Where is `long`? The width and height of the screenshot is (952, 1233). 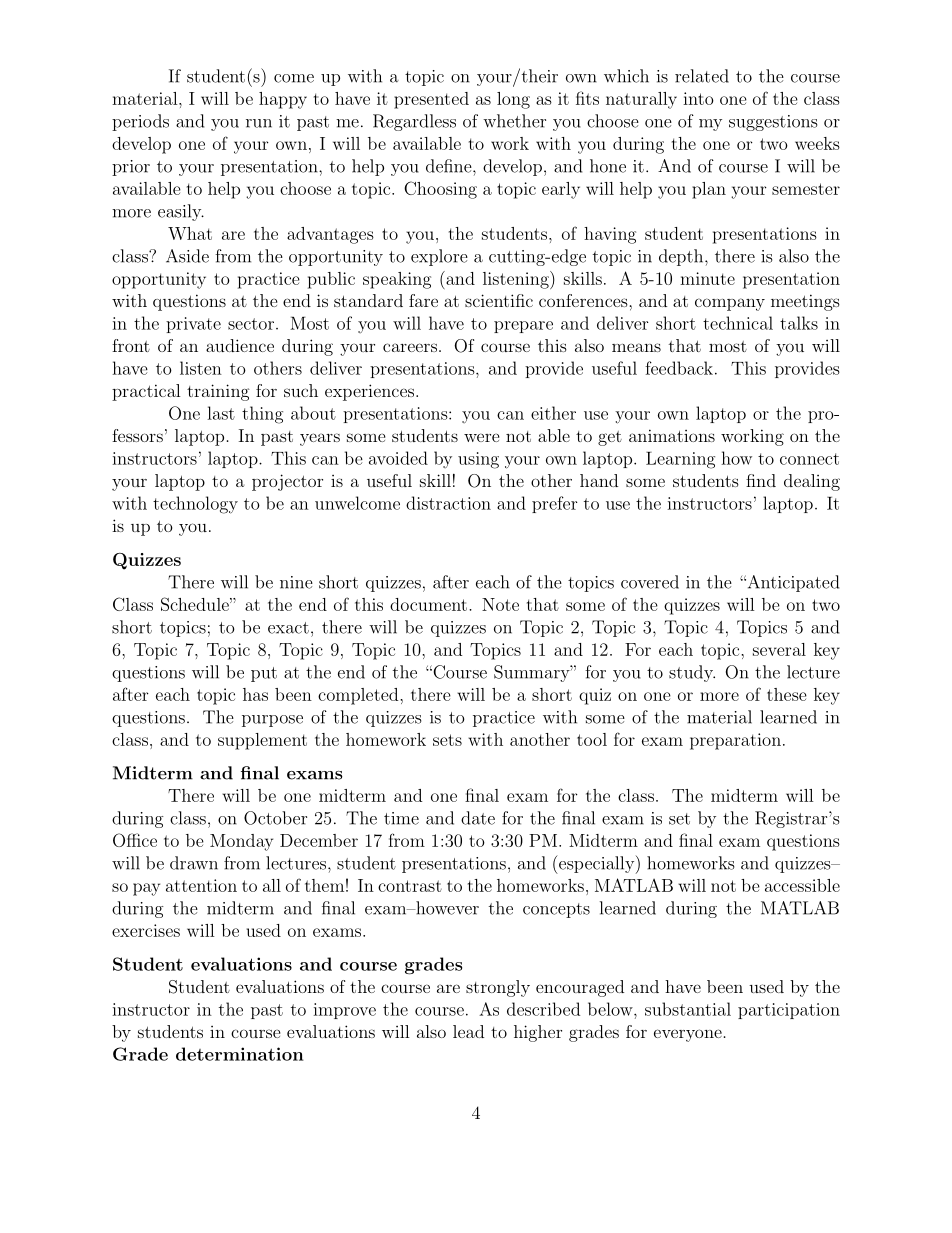 long is located at coordinates (513, 100).
